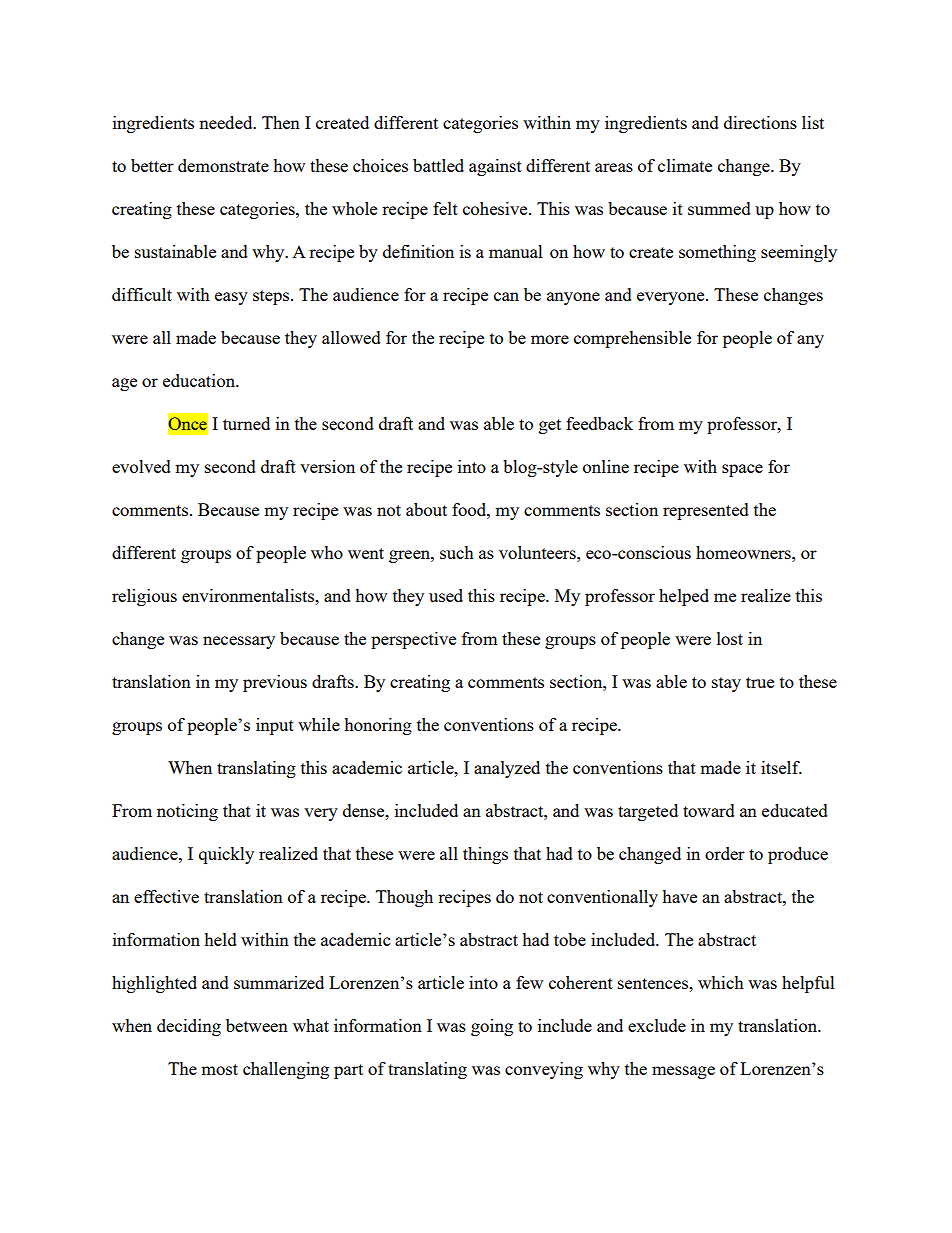 The image size is (952, 1233). Describe the element at coordinates (760, 122) in the screenshot. I see `directions` at that location.
